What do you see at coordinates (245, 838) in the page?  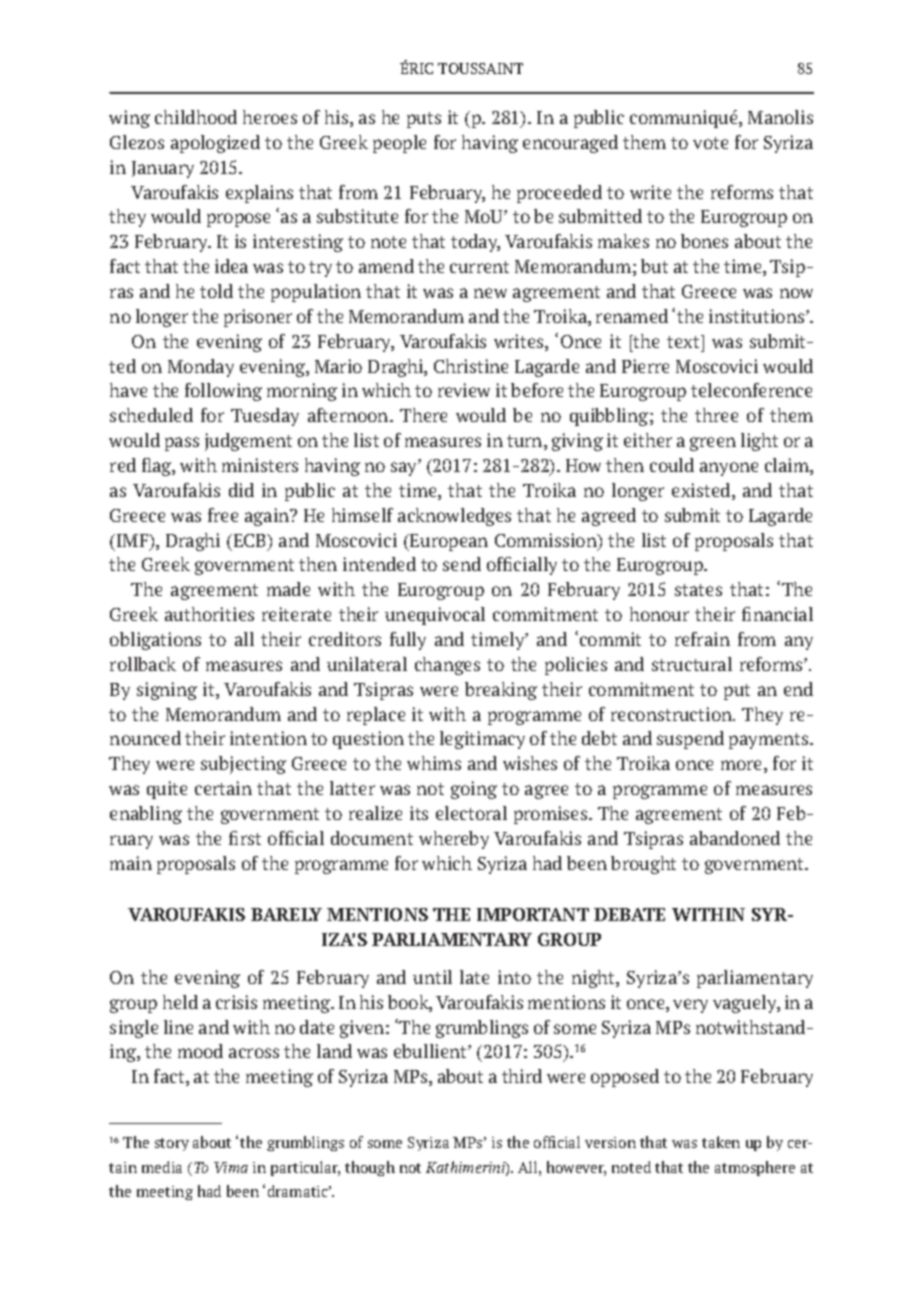 I see `first` at bounding box center [245, 838].
